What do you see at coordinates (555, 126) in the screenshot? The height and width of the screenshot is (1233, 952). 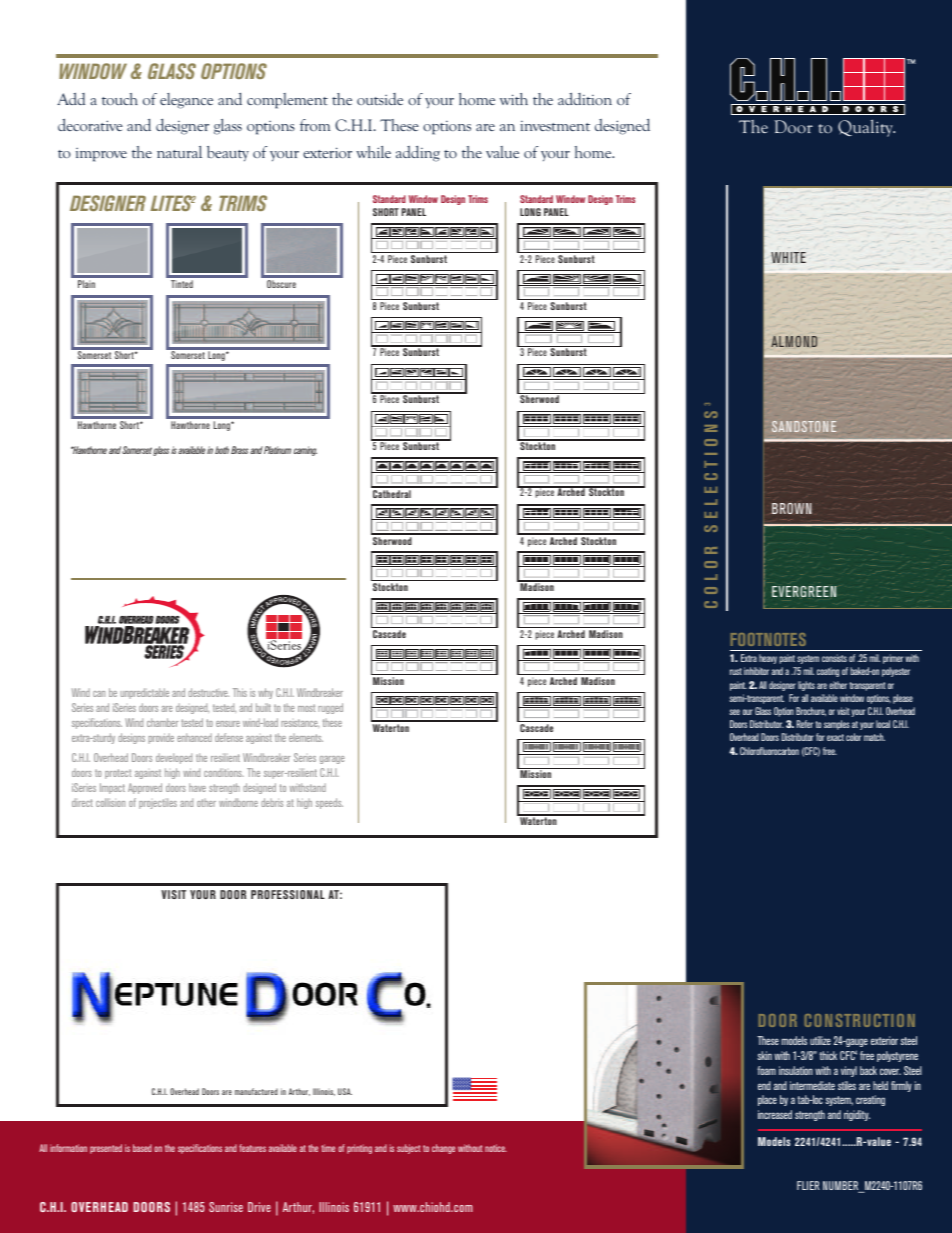 I see `investment` at bounding box center [555, 126].
